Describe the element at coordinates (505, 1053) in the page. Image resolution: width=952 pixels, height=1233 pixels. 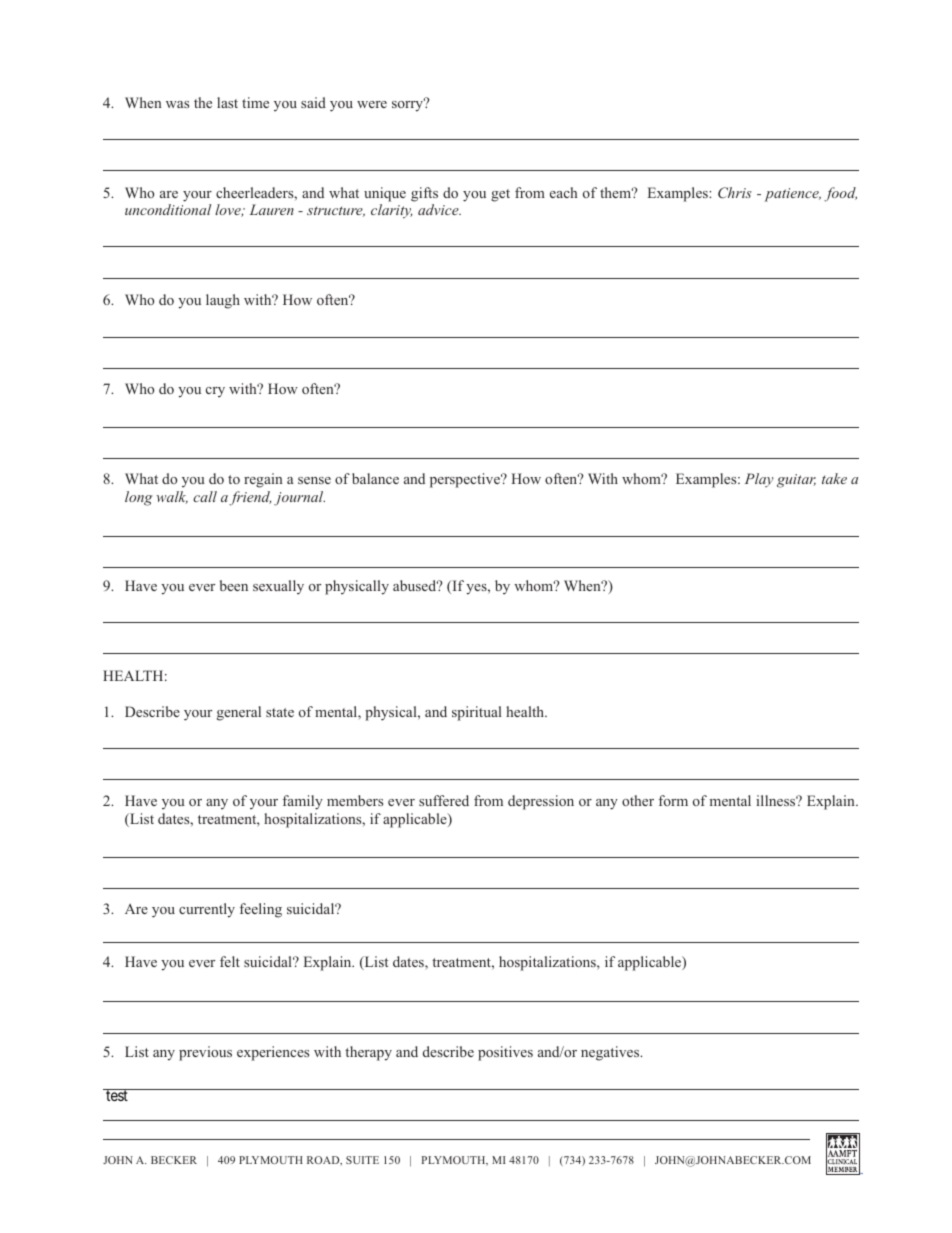
I see `positives` at that location.
